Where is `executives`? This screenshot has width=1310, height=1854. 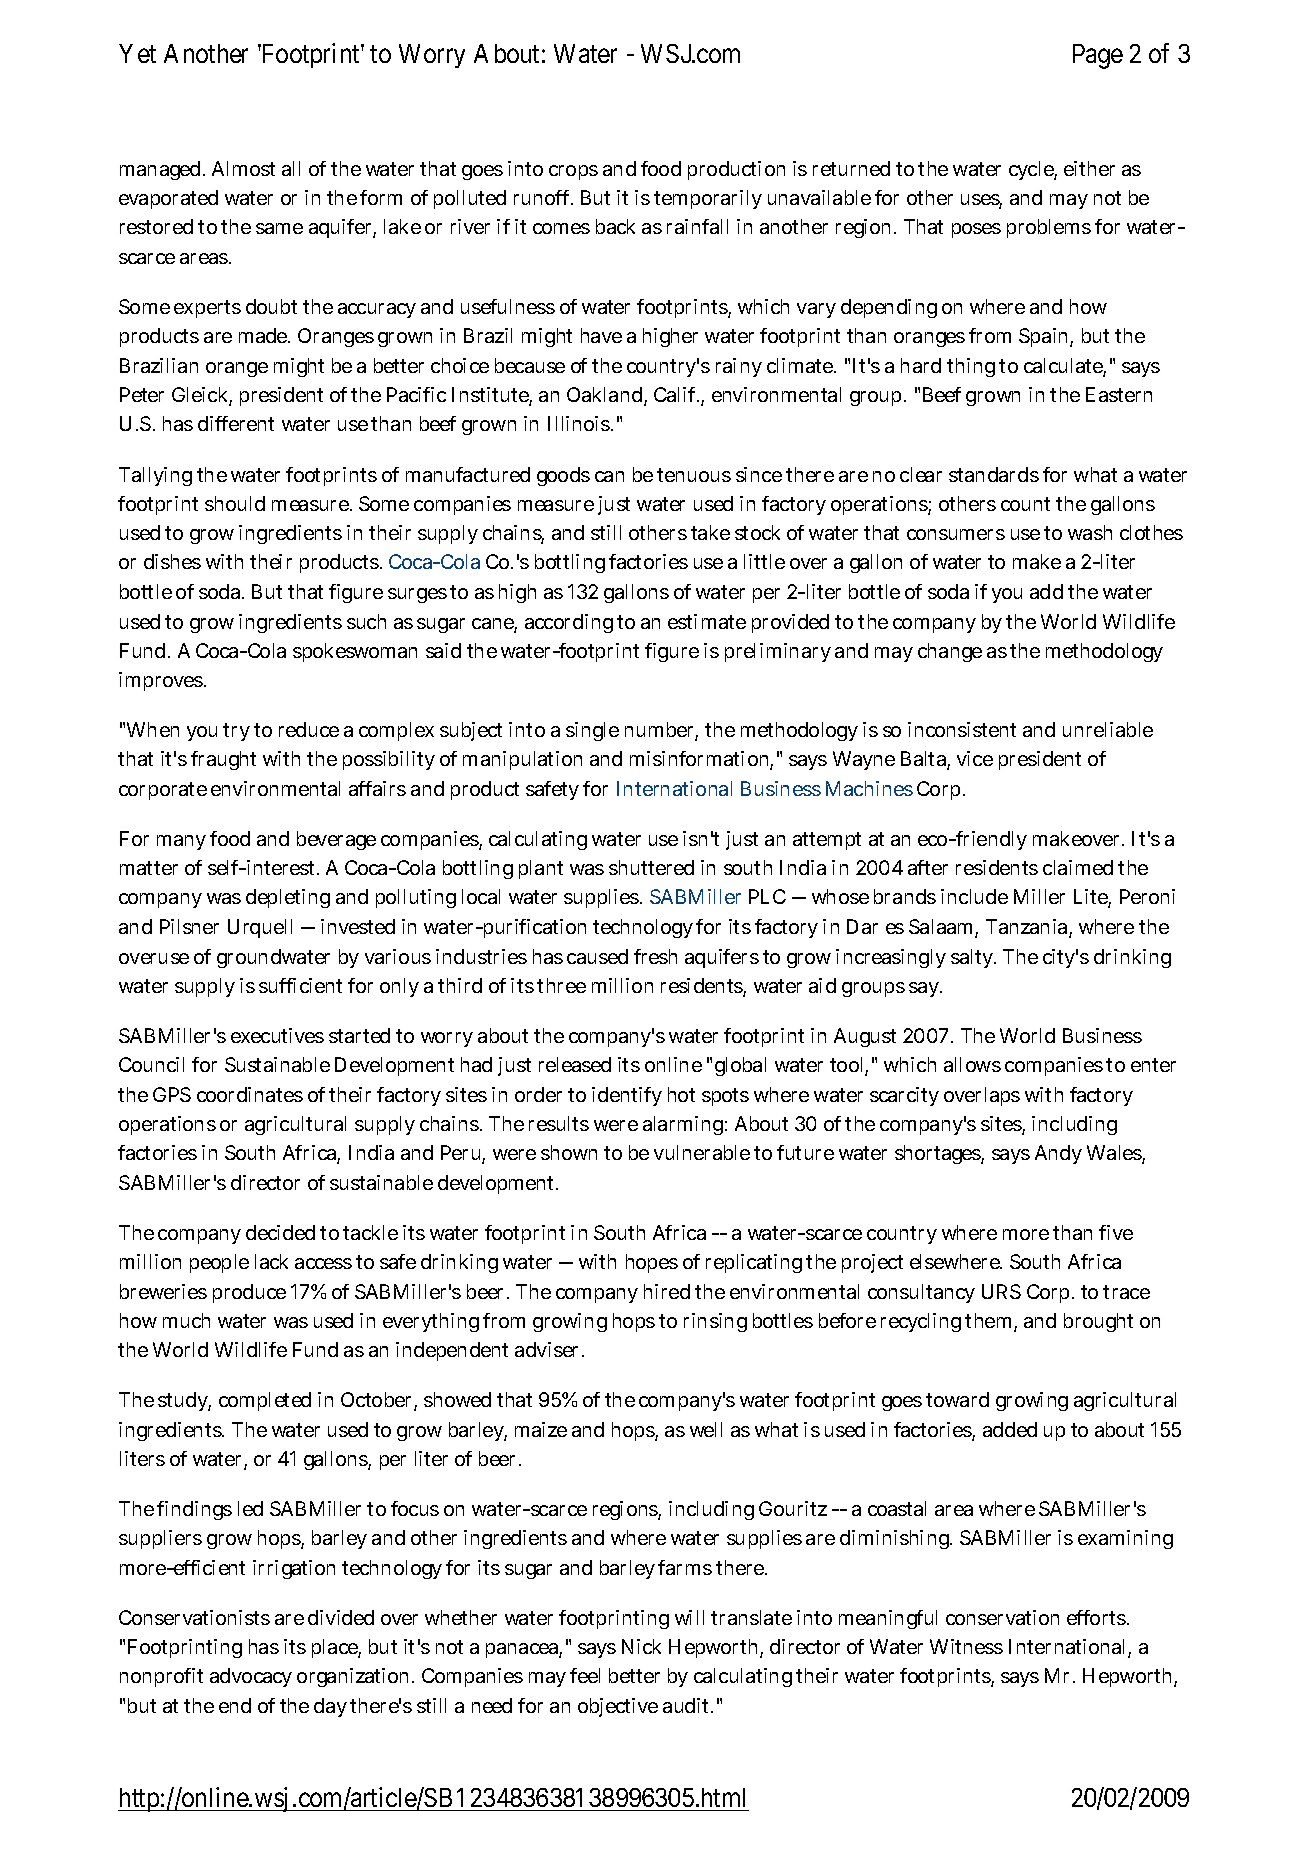 executives is located at coordinates (277, 1035).
